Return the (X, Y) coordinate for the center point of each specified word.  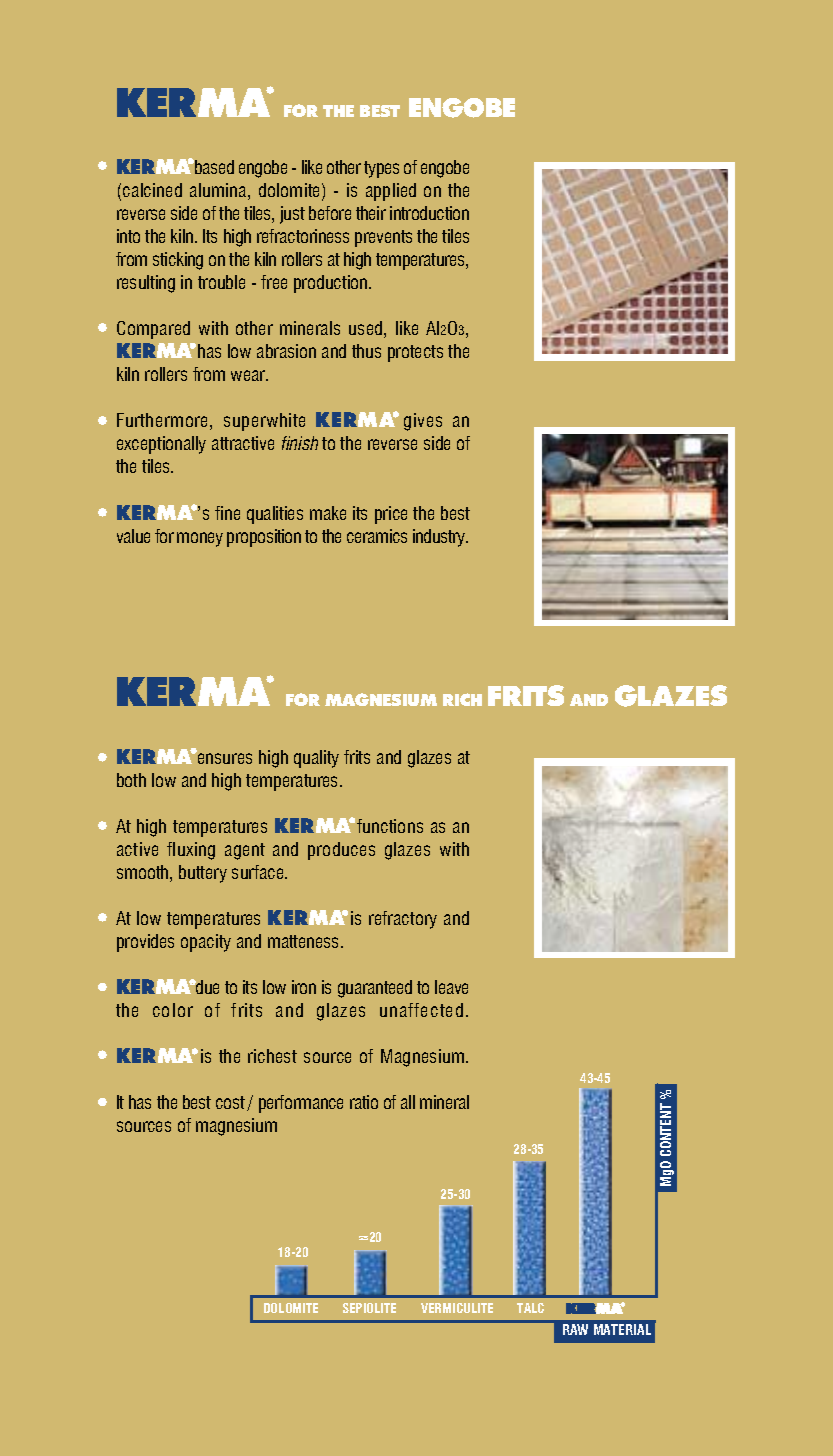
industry (440, 538)
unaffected (421, 1010)
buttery (203, 874)
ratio (364, 1102)
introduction (429, 213)
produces (341, 851)
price (391, 515)
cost (230, 1102)
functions (390, 826)
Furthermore (164, 421)
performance (301, 1104)
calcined (152, 190)
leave (451, 987)
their (371, 213)
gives (423, 422)
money (200, 539)
